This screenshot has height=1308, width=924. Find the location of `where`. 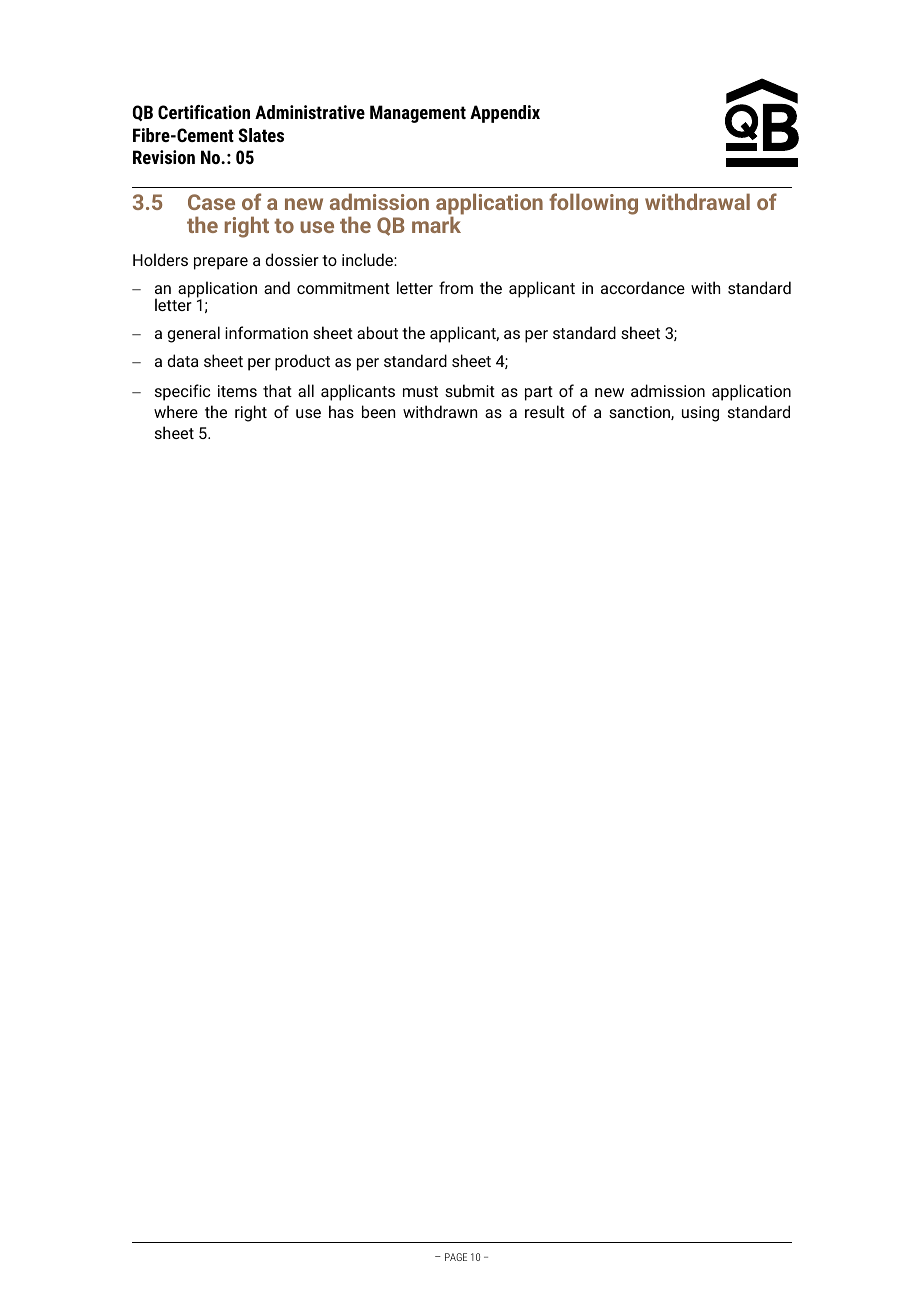

where is located at coordinates (176, 411).
